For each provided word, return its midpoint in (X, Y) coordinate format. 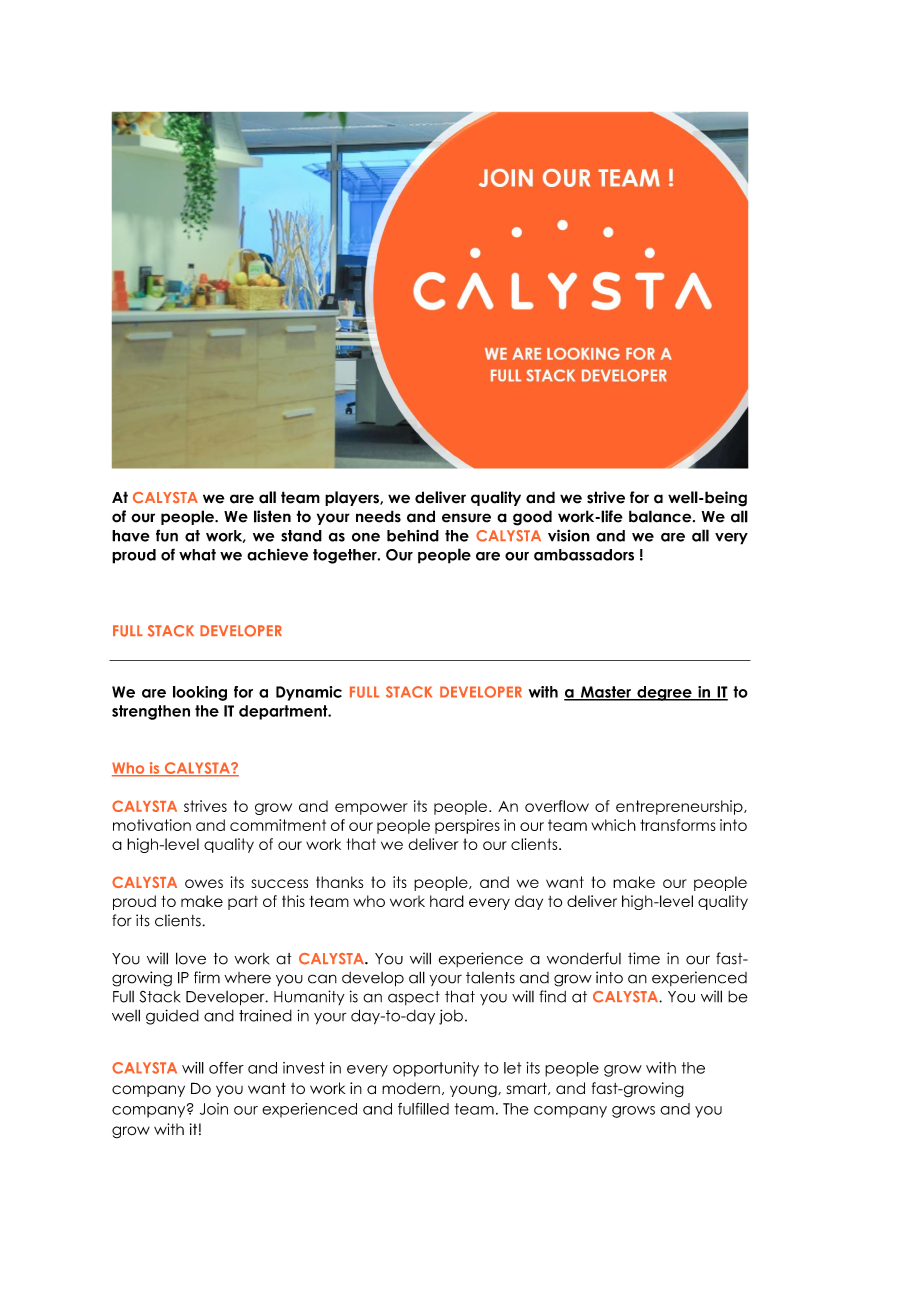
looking (200, 693)
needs (378, 516)
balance (661, 516)
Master (606, 693)
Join (214, 1109)
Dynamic (309, 693)
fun (167, 535)
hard (447, 901)
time (644, 958)
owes (204, 883)
